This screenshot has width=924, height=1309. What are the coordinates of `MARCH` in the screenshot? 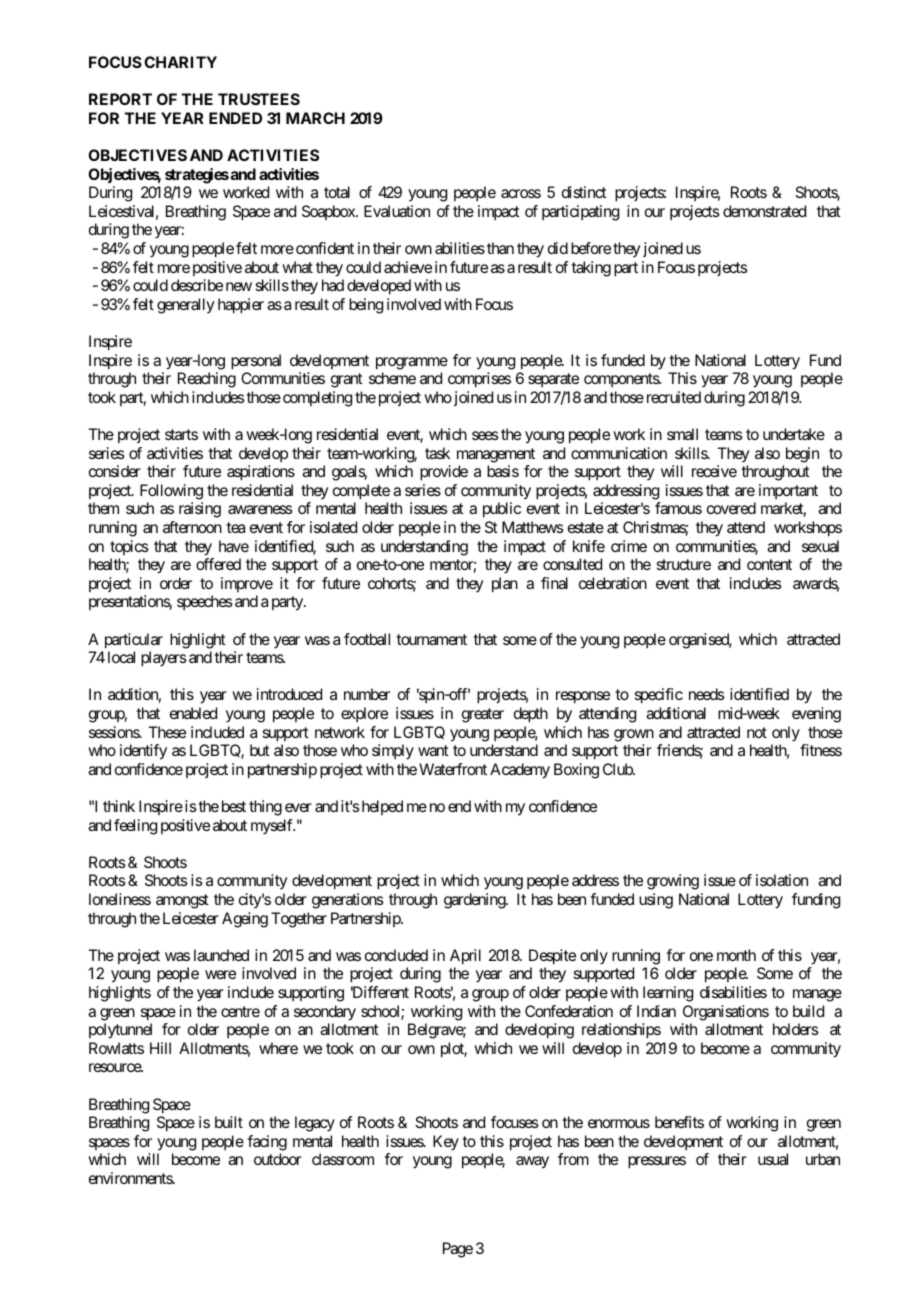 It's located at (315, 118).
